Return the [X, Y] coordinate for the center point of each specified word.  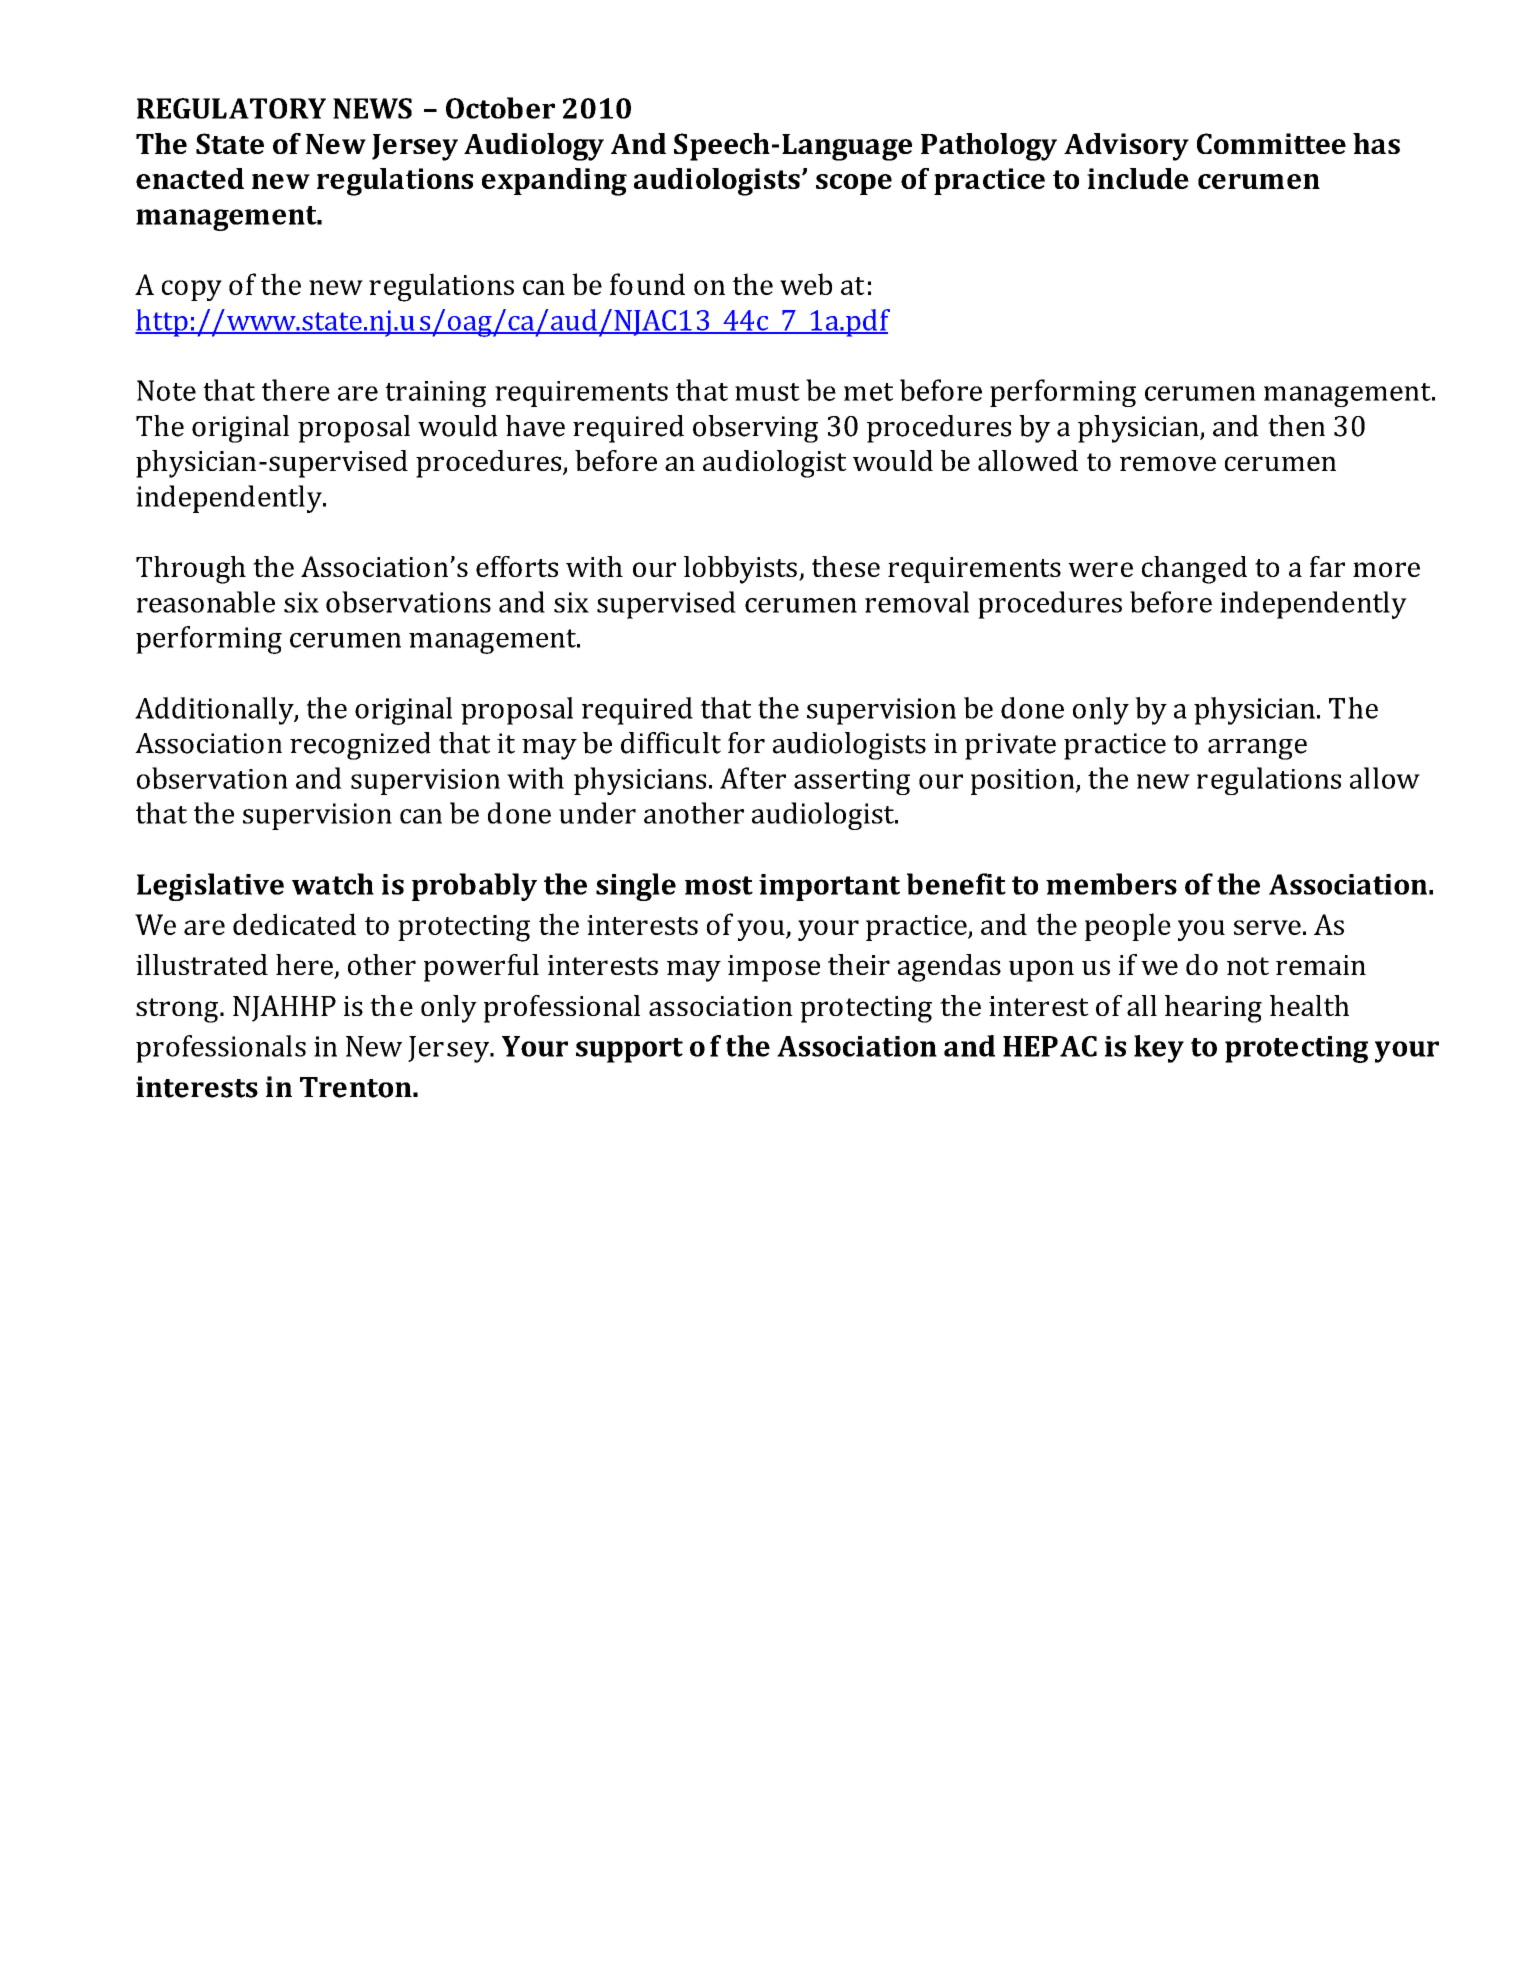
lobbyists [740, 570]
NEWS [372, 108]
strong [178, 1010]
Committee [1271, 143]
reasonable [205, 602]
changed [1194, 570]
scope [854, 184]
